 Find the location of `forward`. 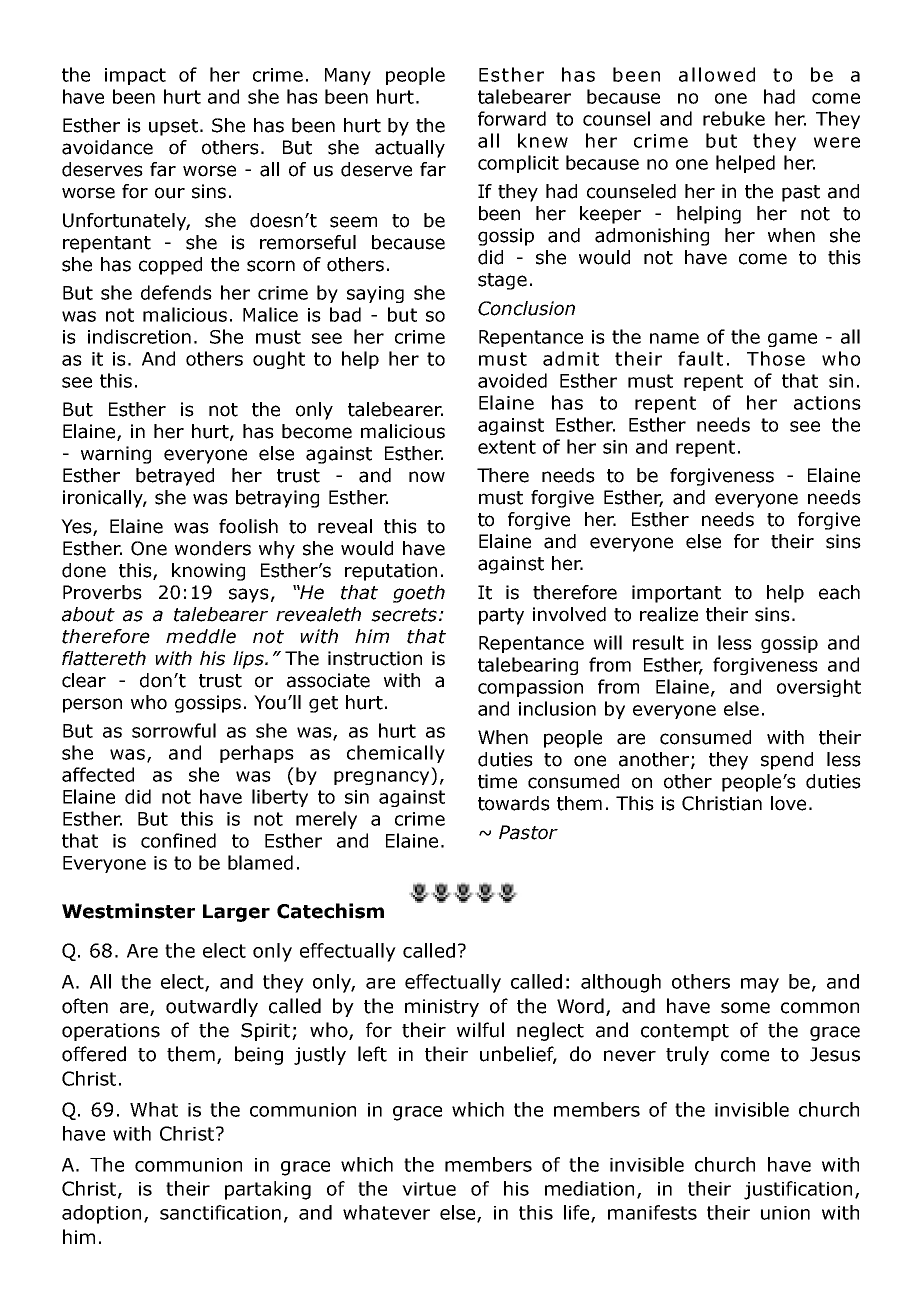

forward is located at coordinates (512, 118).
